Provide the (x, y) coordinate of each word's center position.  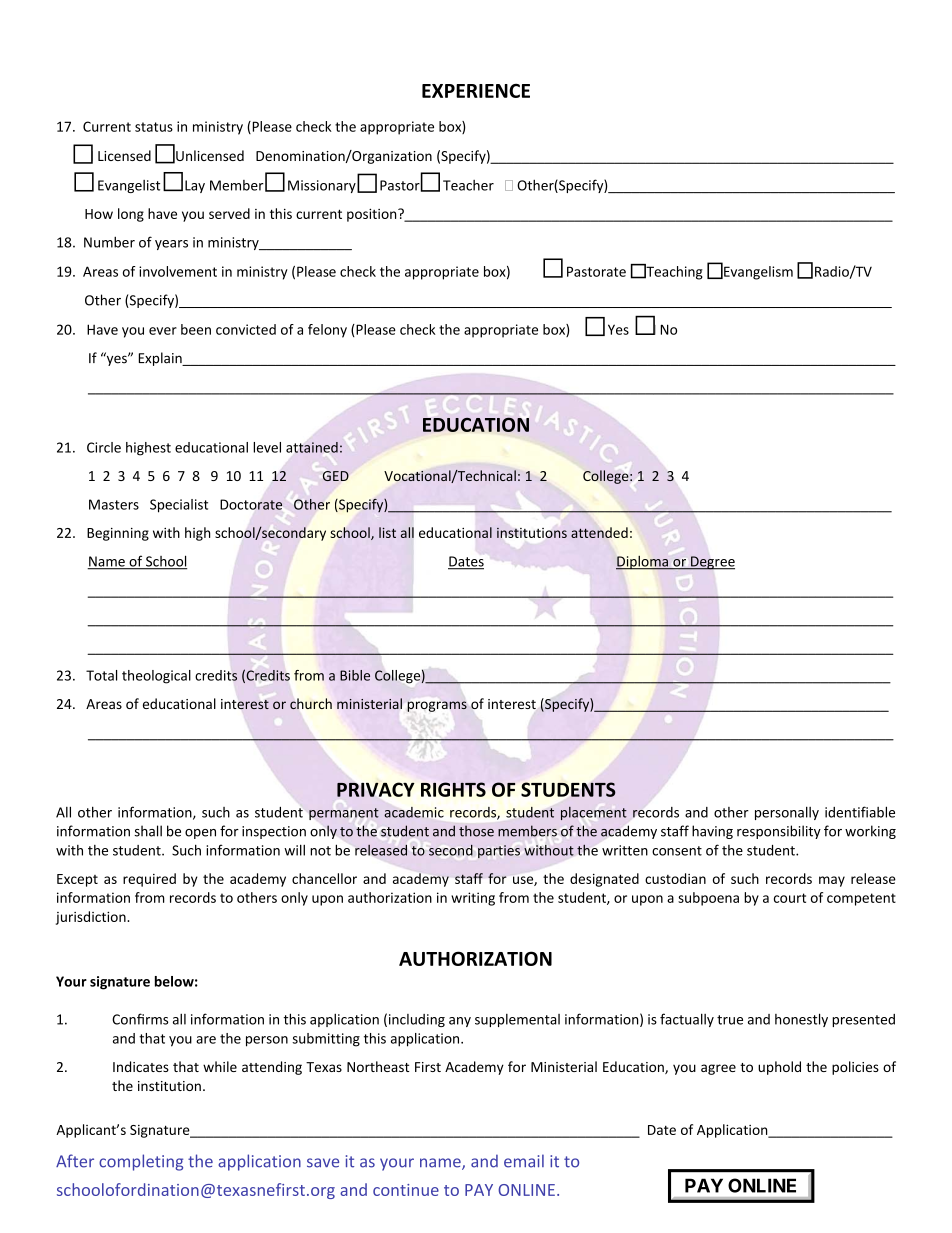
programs (437, 706)
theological (156, 677)
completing (141, 1162)
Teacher (468, 185)
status (154, 127)
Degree (712, 563)
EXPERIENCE (476, 91)
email (524, 1161)
